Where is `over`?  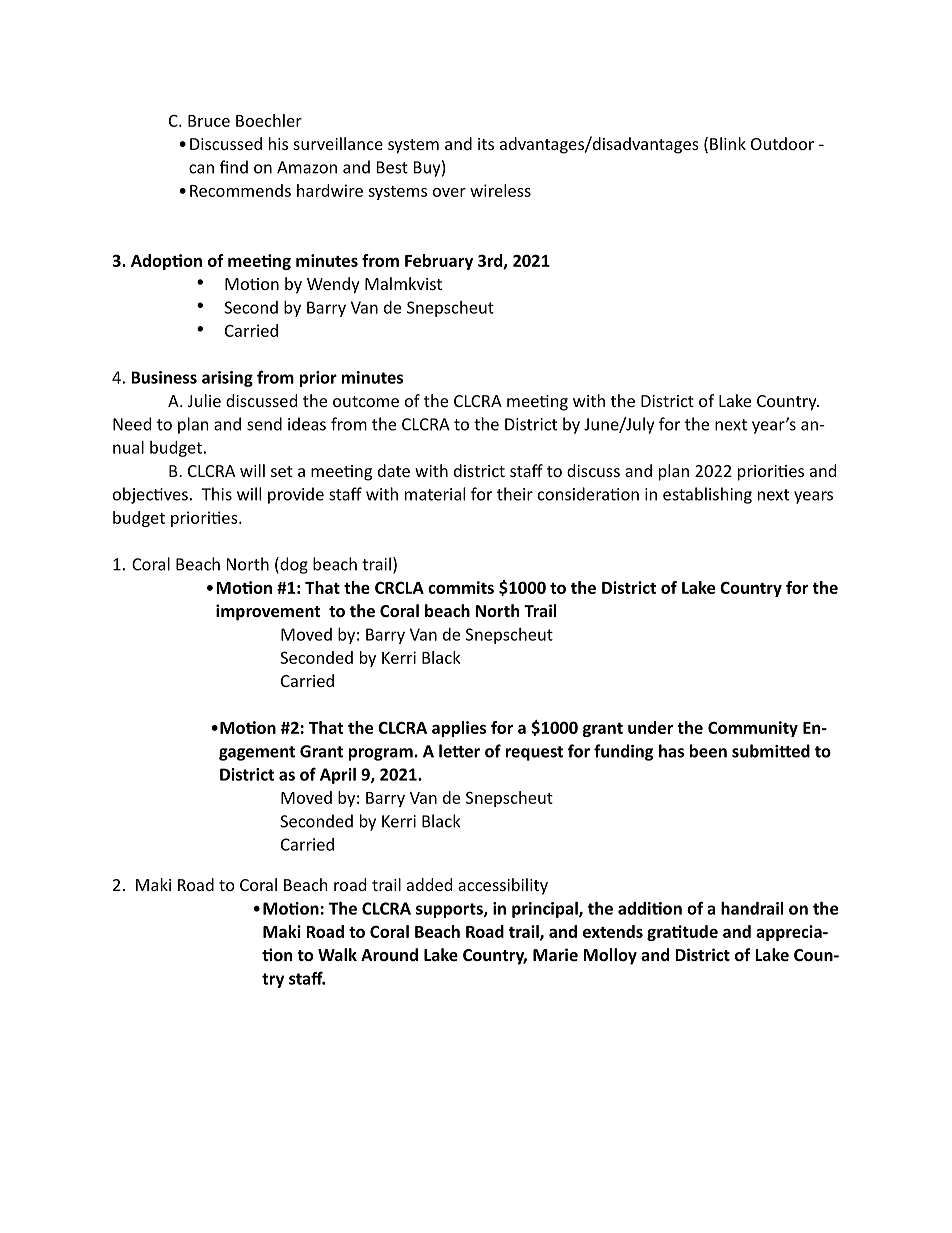 over is located at coordinates (449, 192).
